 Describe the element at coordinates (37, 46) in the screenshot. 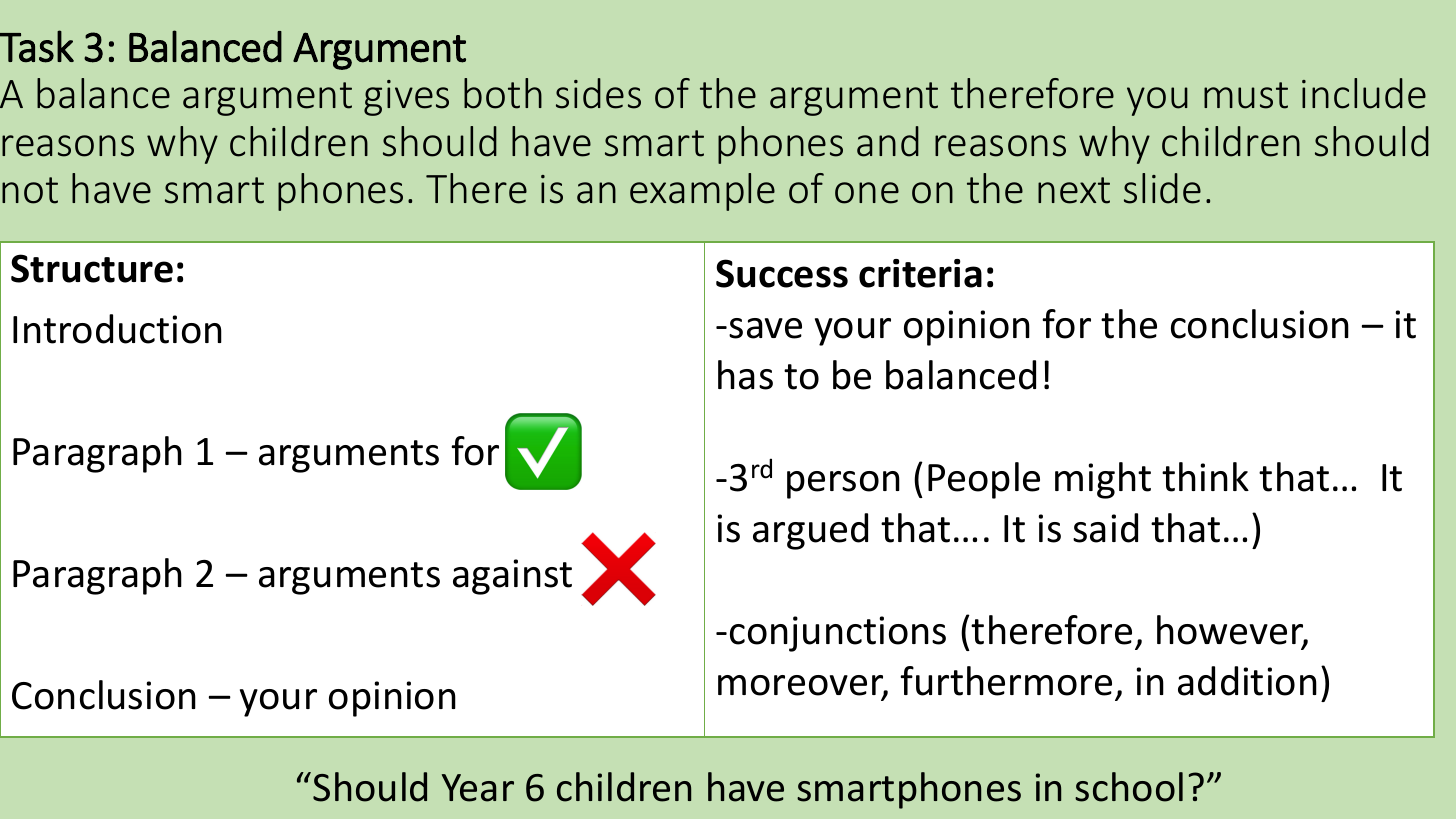

I see `Task` at that location.
